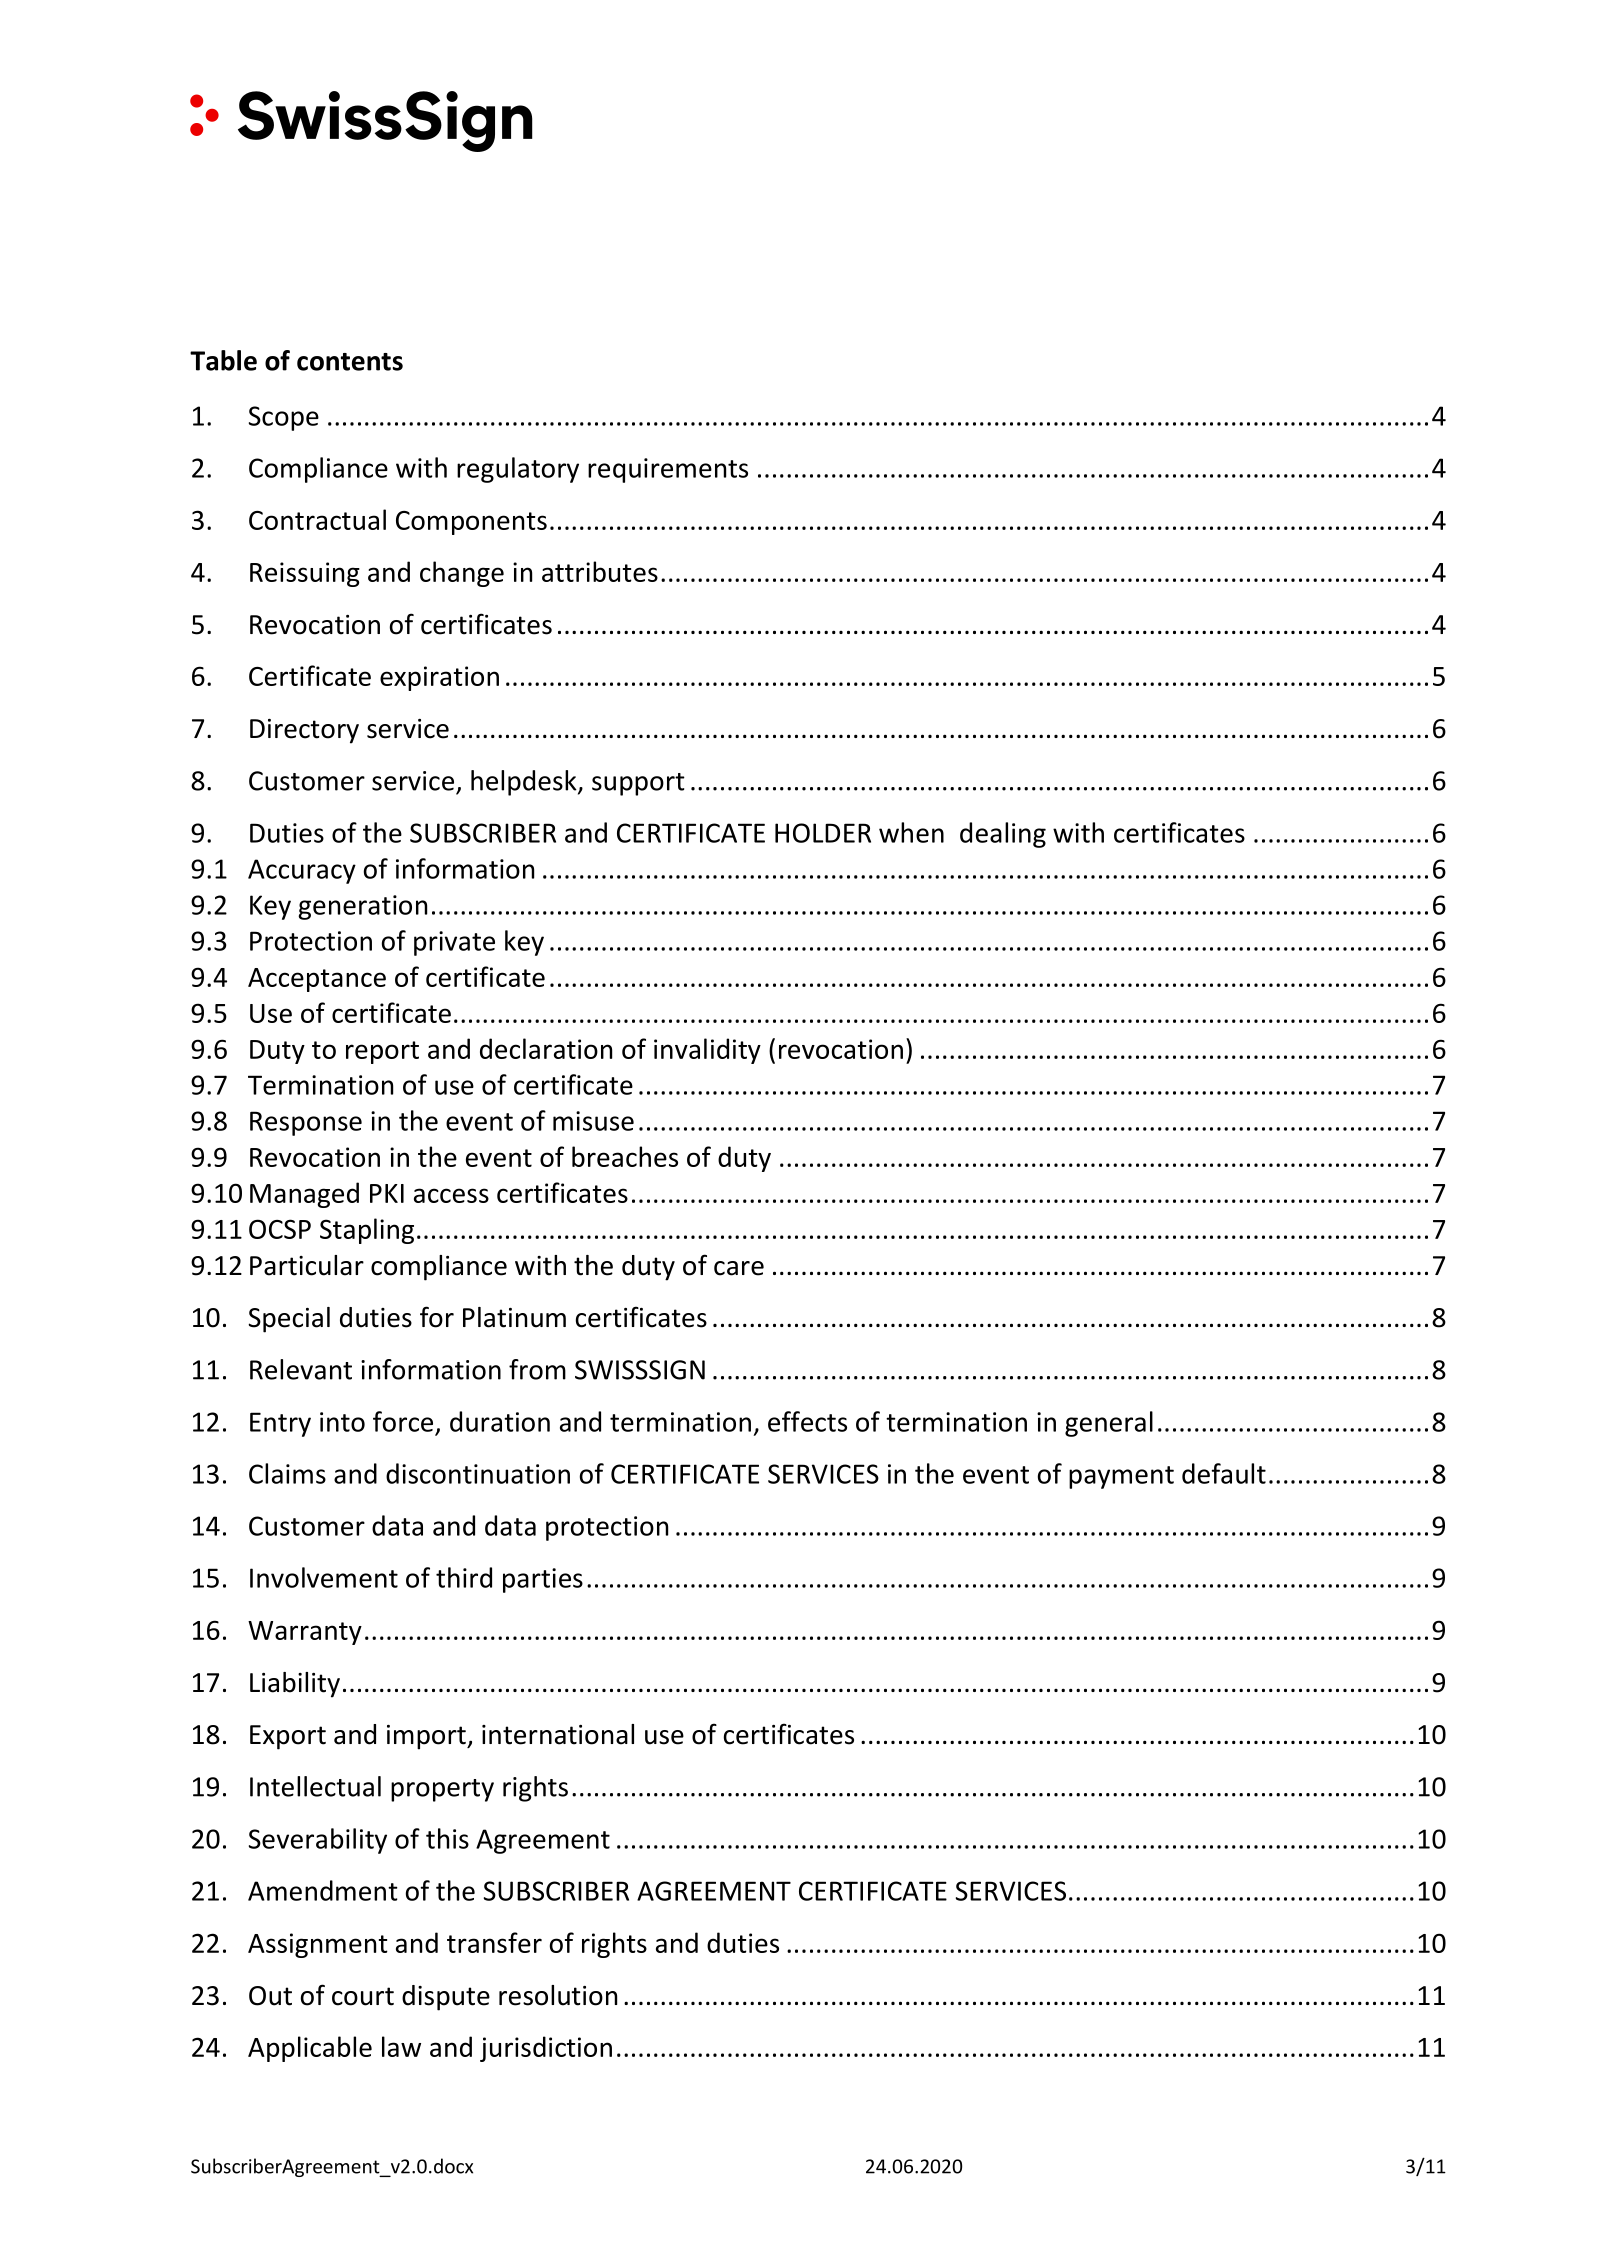 The height and width of the page is (2259, 1598). What do you see at coordinates (363, 1996) in the page?
I see `court` at bounding box center [363, 1996].
